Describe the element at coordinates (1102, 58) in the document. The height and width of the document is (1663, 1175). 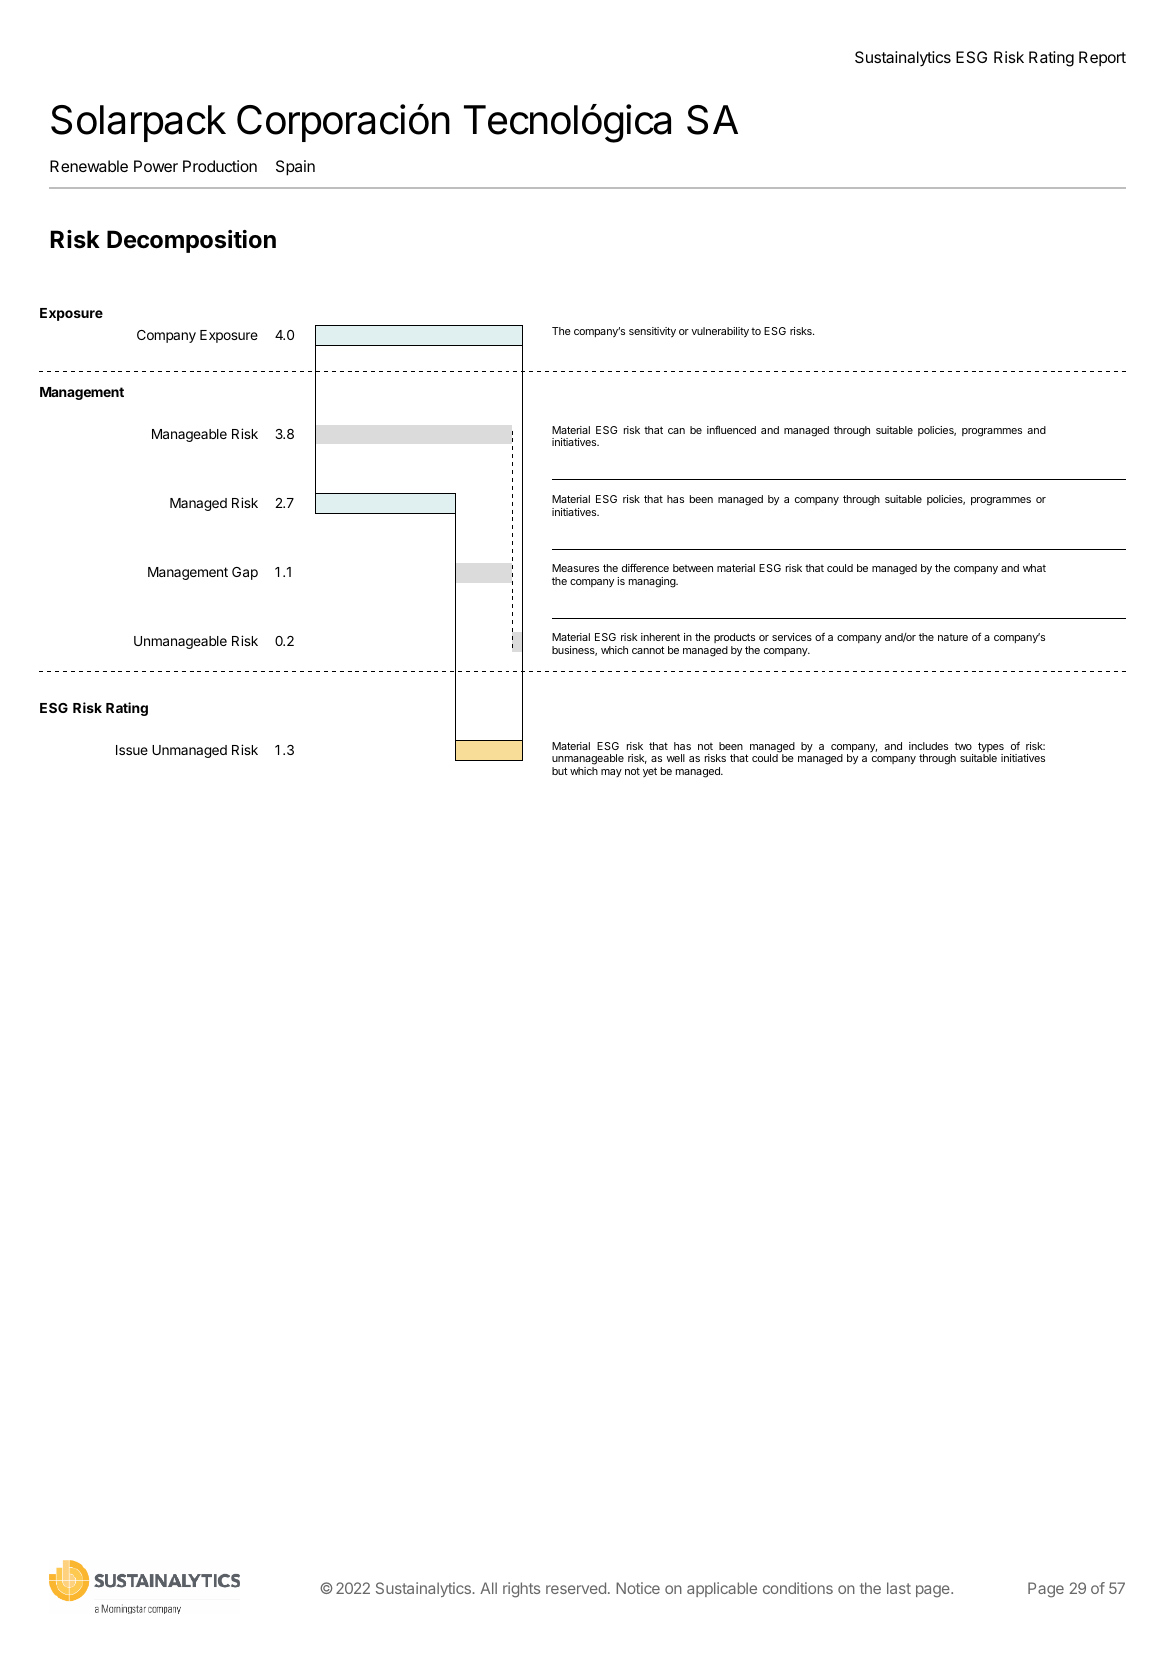
I see `Report` at that location.
